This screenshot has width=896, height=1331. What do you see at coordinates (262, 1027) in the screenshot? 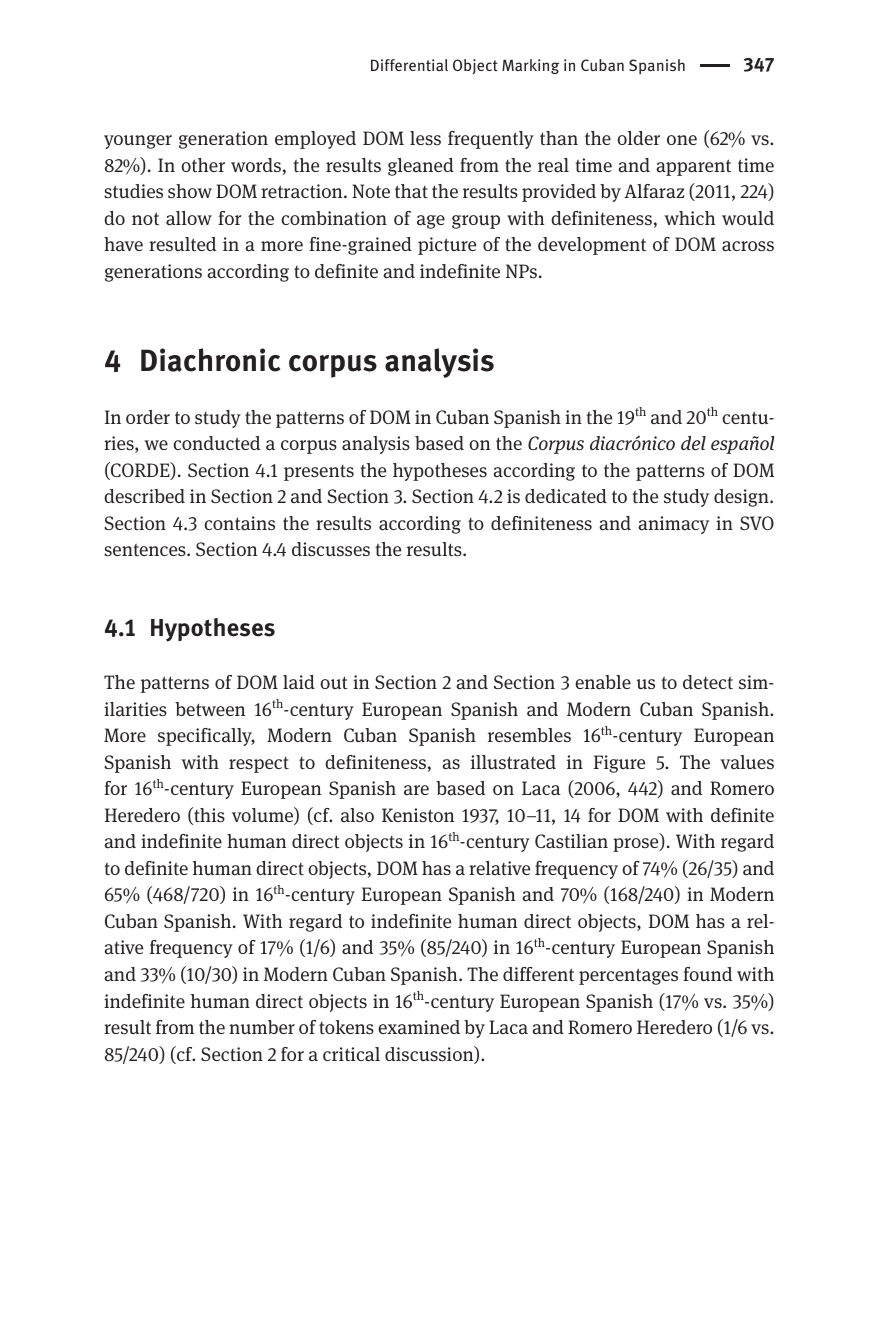
I see `number` at bounding box center [262, 1027].
